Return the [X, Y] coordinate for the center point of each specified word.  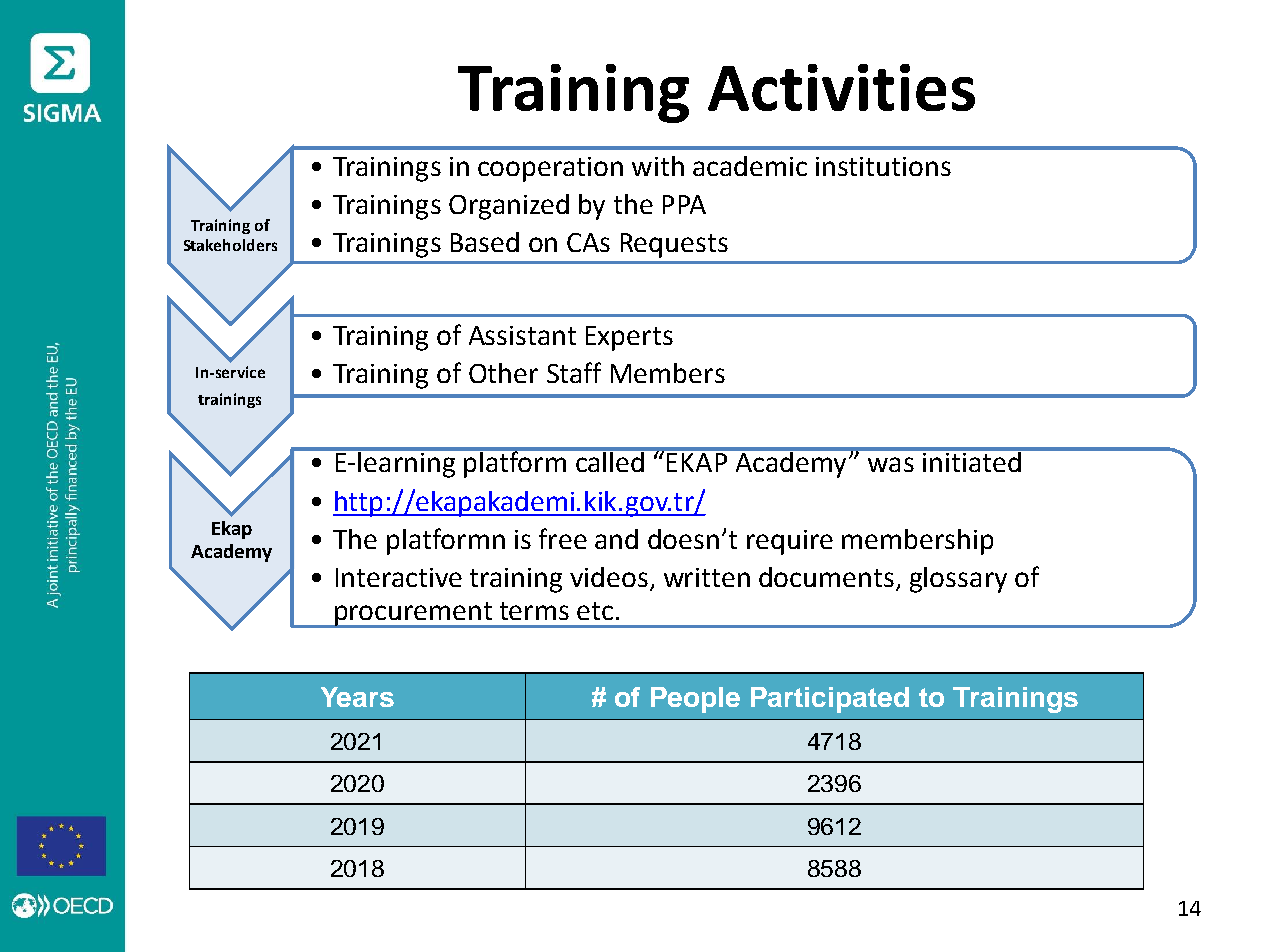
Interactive [399, 577]
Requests [674, 245]
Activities [841, 87]
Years [357, 697]
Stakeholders [230, 245]
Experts [629, 338]
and [616, 539]
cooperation [550, 169]
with [658, 166]
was [891, 464]
